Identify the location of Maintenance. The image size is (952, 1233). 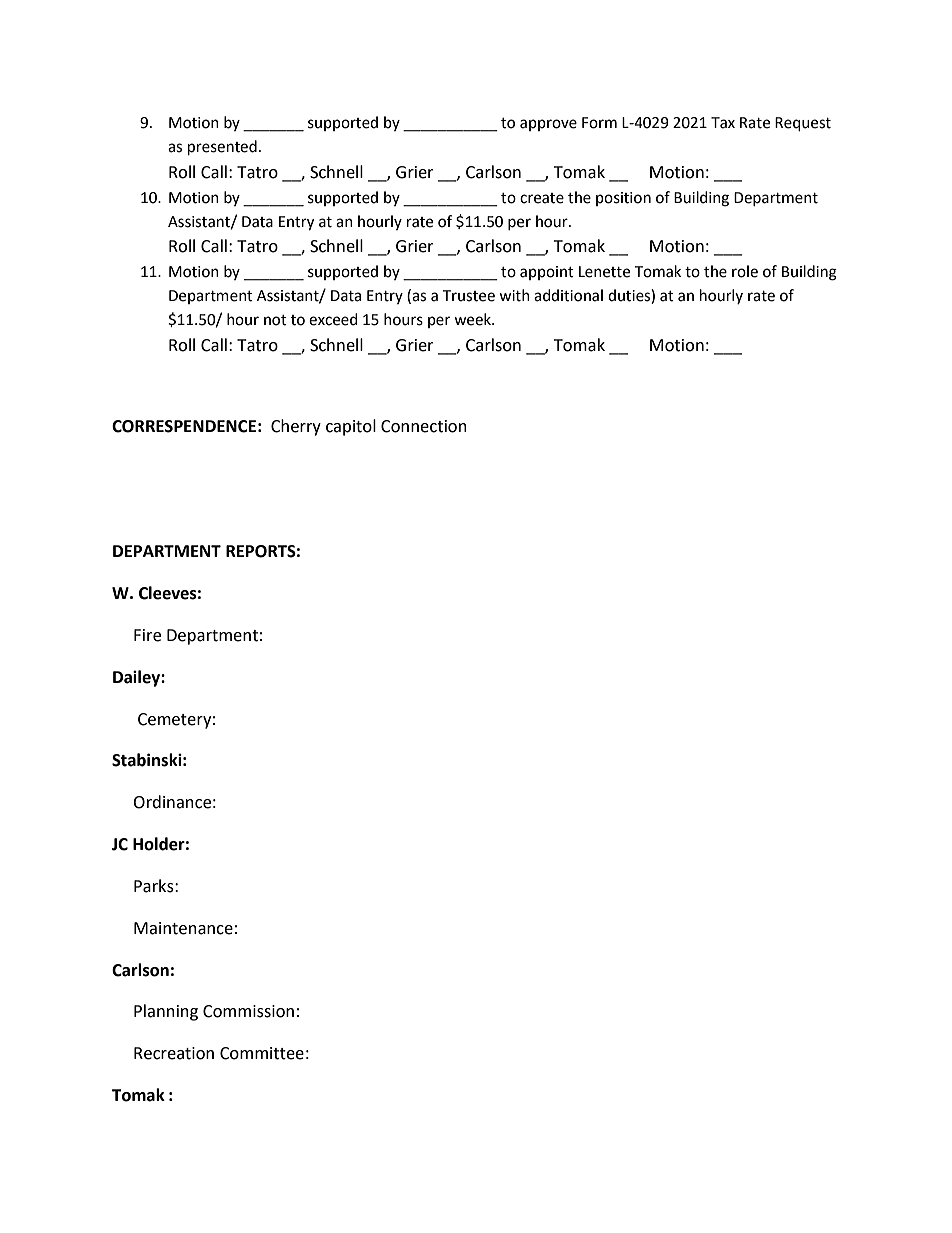
(183, 928).
